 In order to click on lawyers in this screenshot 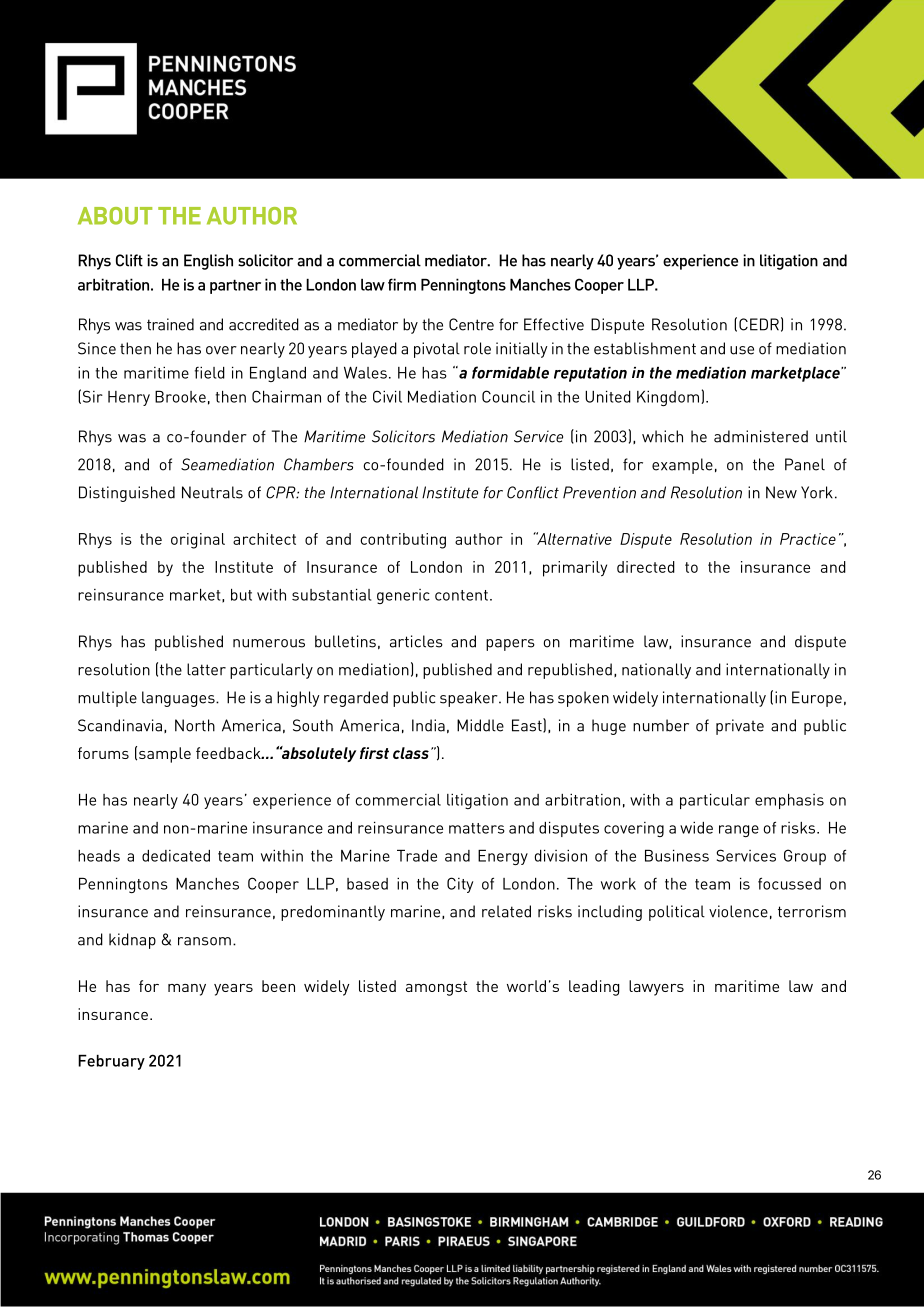, I will do `click(656, 988)`.
